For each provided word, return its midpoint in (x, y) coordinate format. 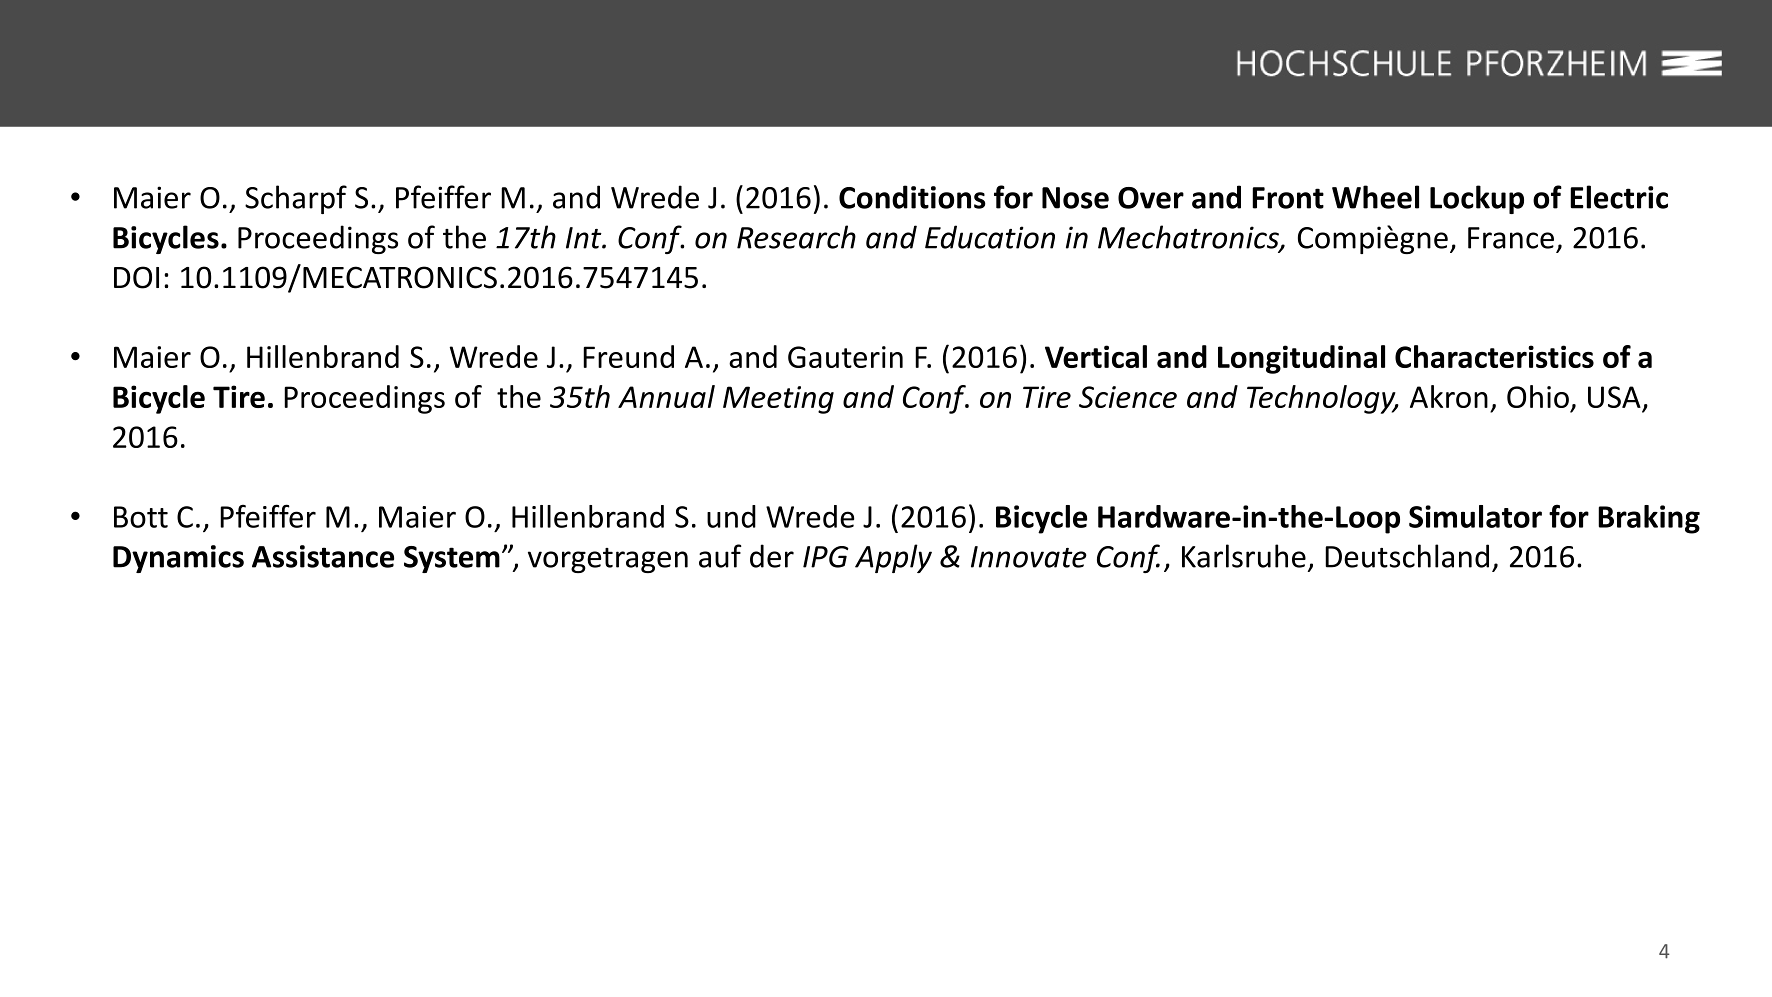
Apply (893, 558)
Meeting (778, 400)
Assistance (323, 556)
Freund (628, 356)
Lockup (1477, 199)
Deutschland (1407, 556)
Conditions (912, 197)
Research (796, 237)
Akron (1449, 396)
